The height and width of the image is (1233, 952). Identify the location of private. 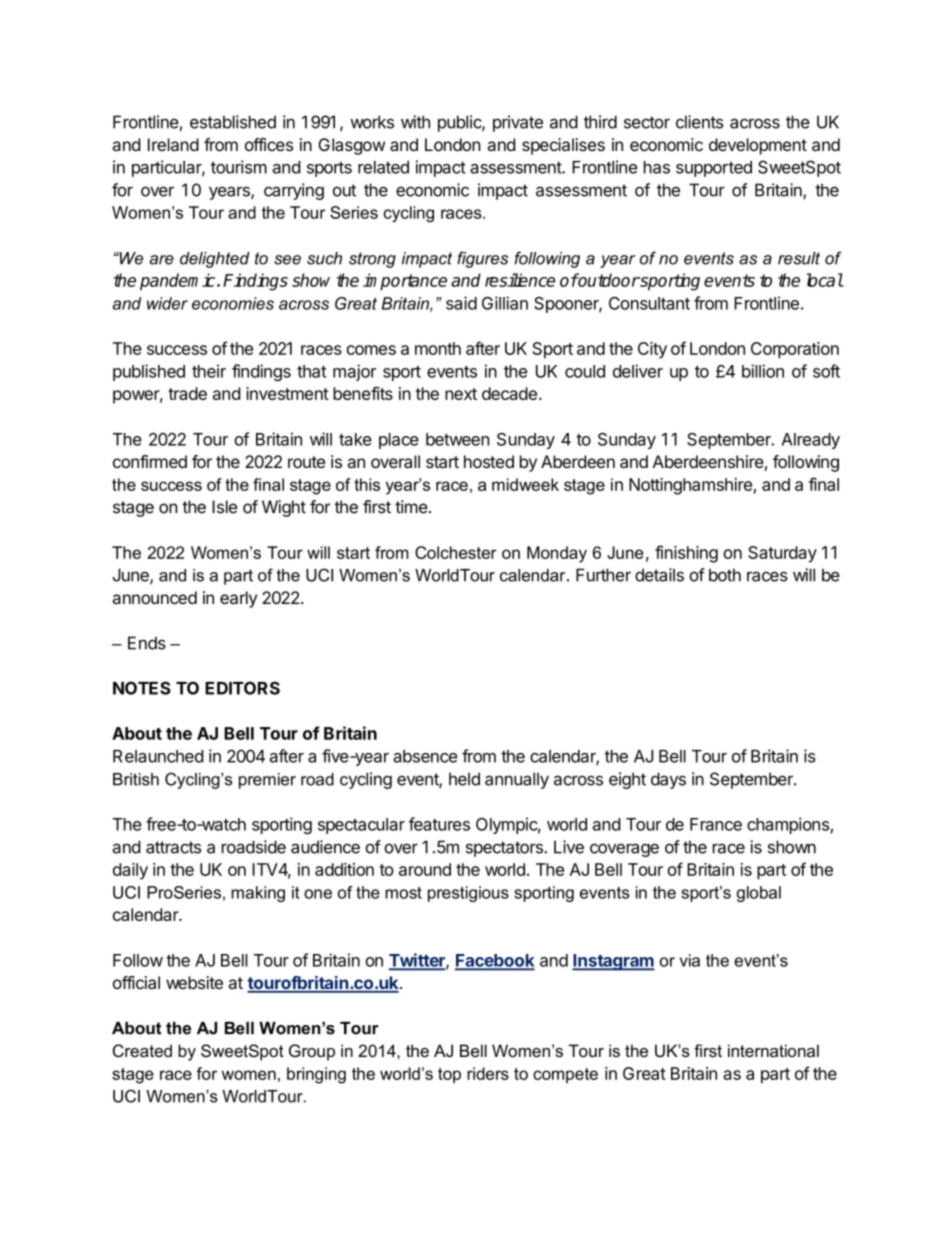
(518, 123).
